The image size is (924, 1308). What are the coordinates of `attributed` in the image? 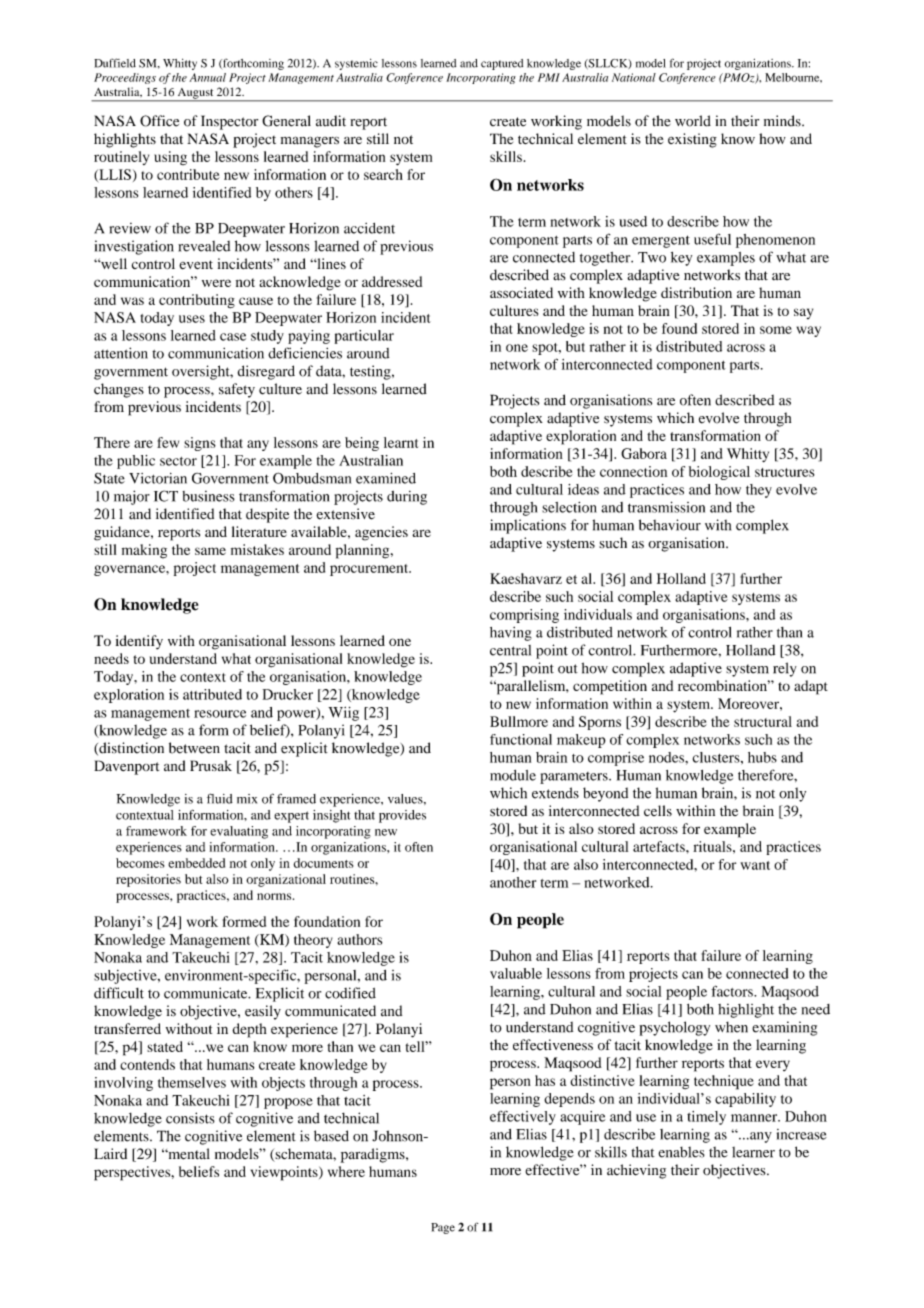 It's located at (212, 694).
